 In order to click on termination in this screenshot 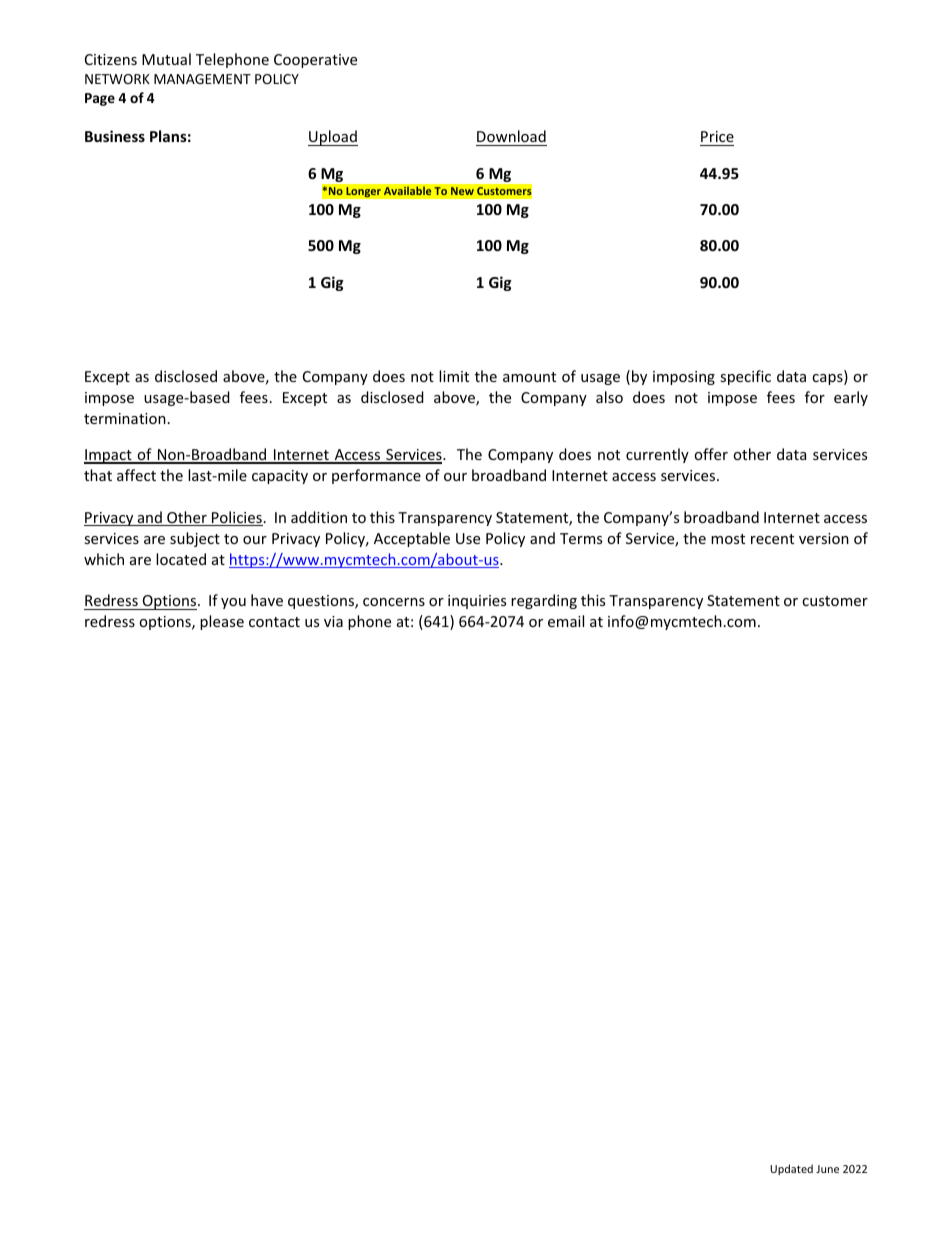, I will do `click(125, 418)`.
